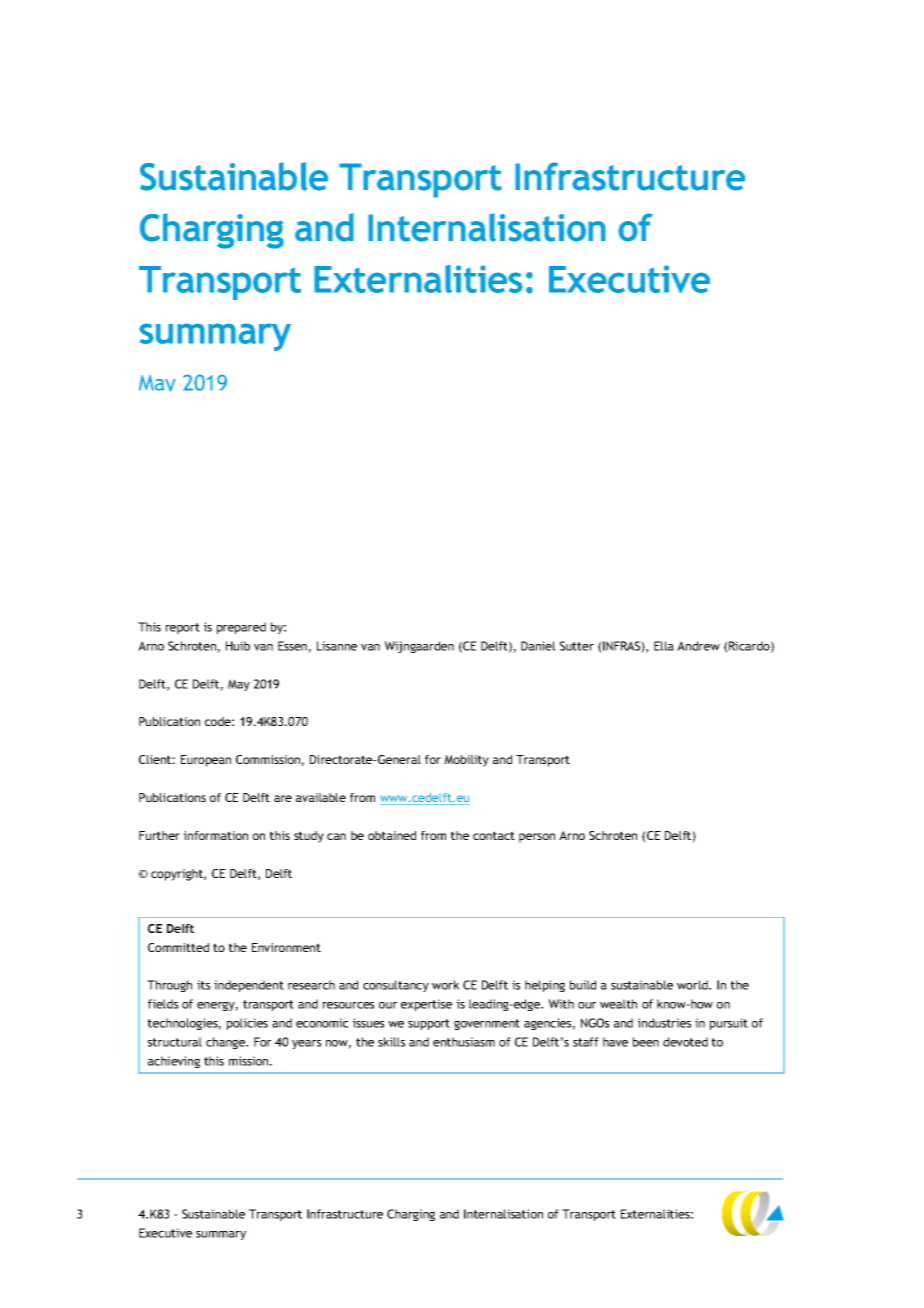  What do you see at coordinates (538, 646) in the page?
I see `Daniel` at bounding box center [538, 646].
